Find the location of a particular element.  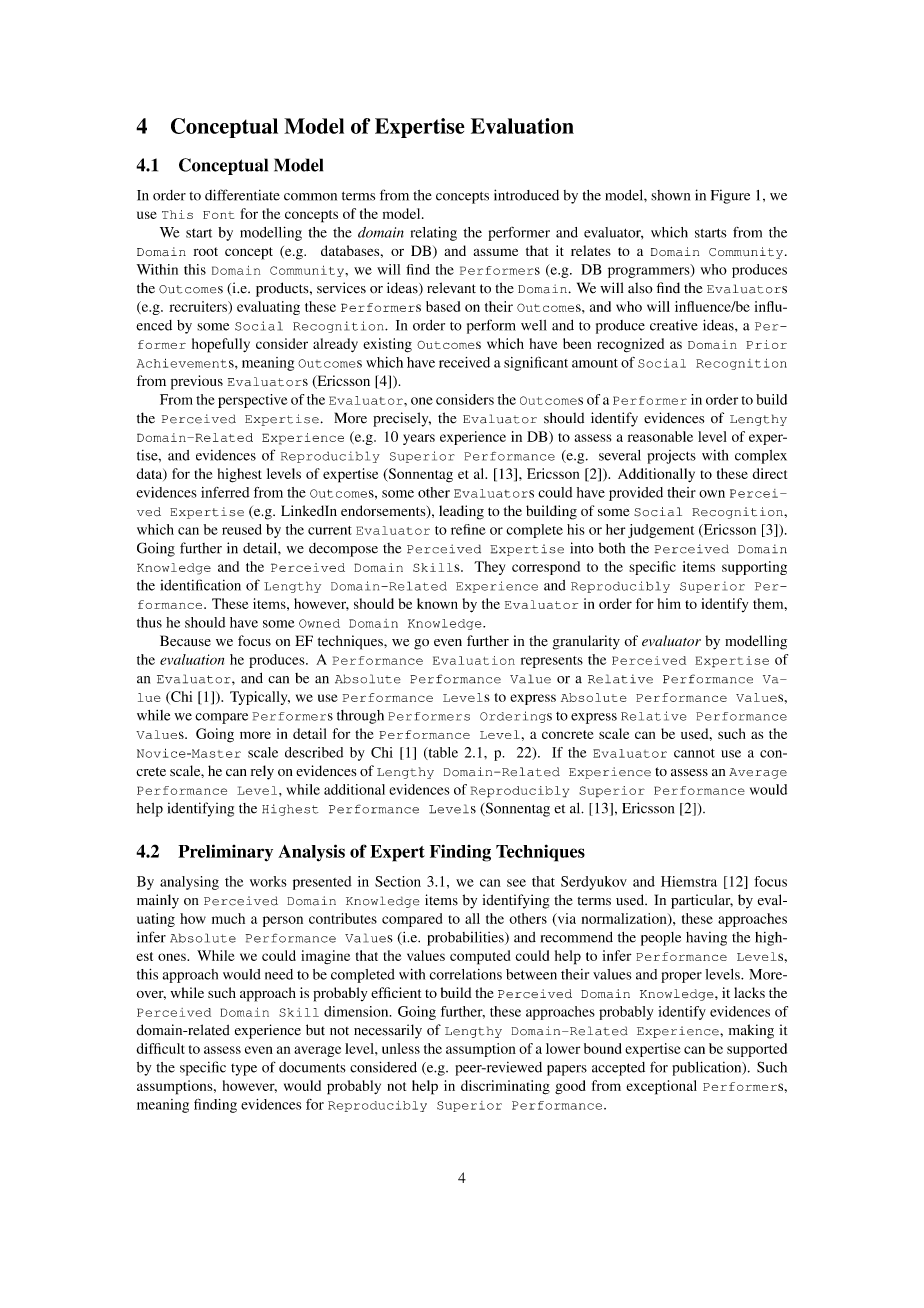

years is located at coordinates (419, 439).
